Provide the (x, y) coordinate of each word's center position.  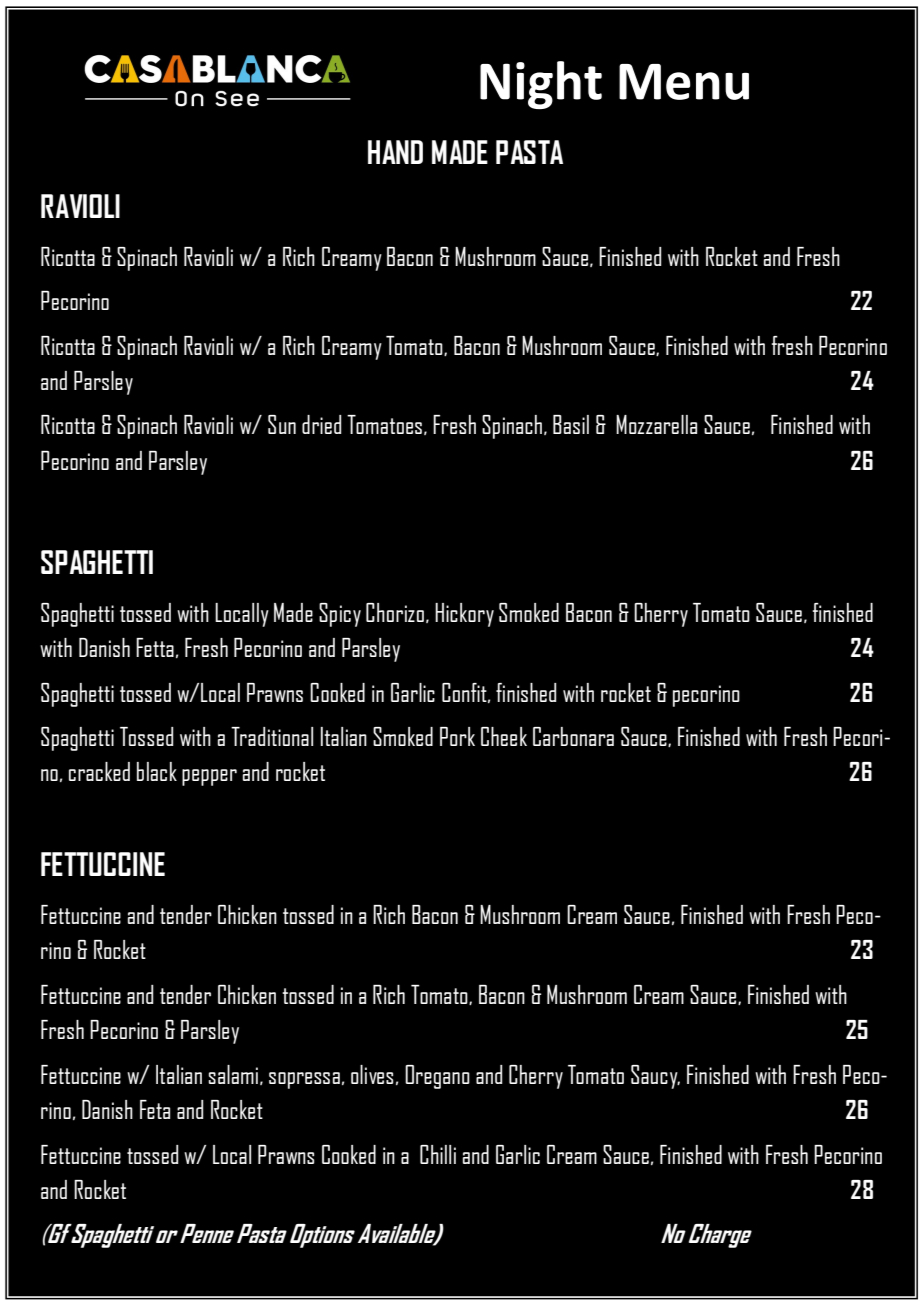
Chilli (438, 1154)
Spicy (340, 615)
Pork (457, 736)
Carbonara (573, 736)
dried (321, 424)
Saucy (655, 1077)
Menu (684, 82)
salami (233, 1074)
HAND (395, 152)
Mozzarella (656, 424)
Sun (282, 424)
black (157, 771)
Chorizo (395, 612)
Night (541, 85)
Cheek (504, 736)
